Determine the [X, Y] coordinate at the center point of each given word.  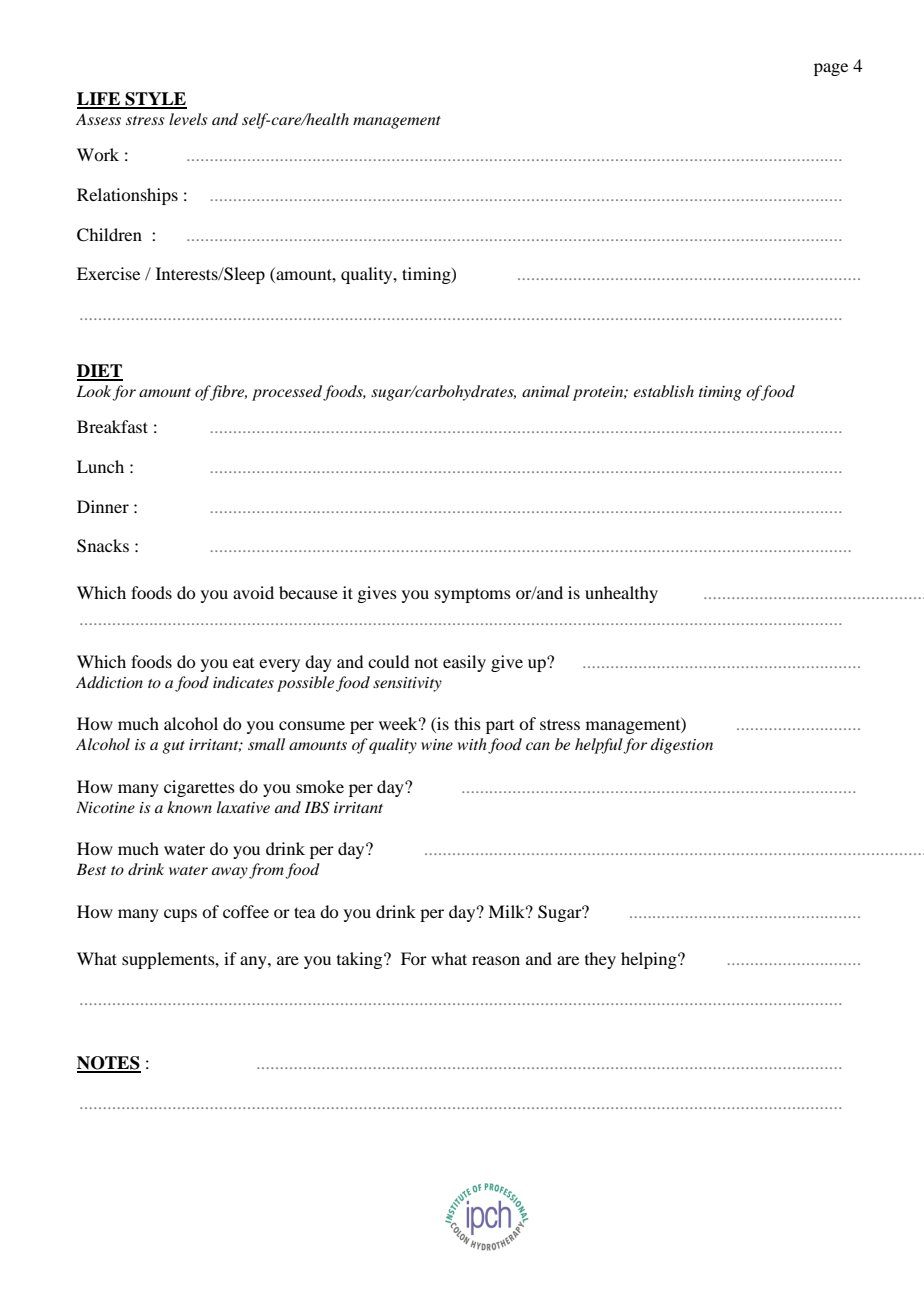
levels [188, 119]
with [472, 744]
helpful [599, 746]
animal [546, 391]
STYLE [155, 100]
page [831, 69]
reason [496, 960]
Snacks [103, 546]
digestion [682, 746]
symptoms [473, 595]
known [189, 807]
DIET [100, 372]
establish [663, 391]
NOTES [109, 1064]
